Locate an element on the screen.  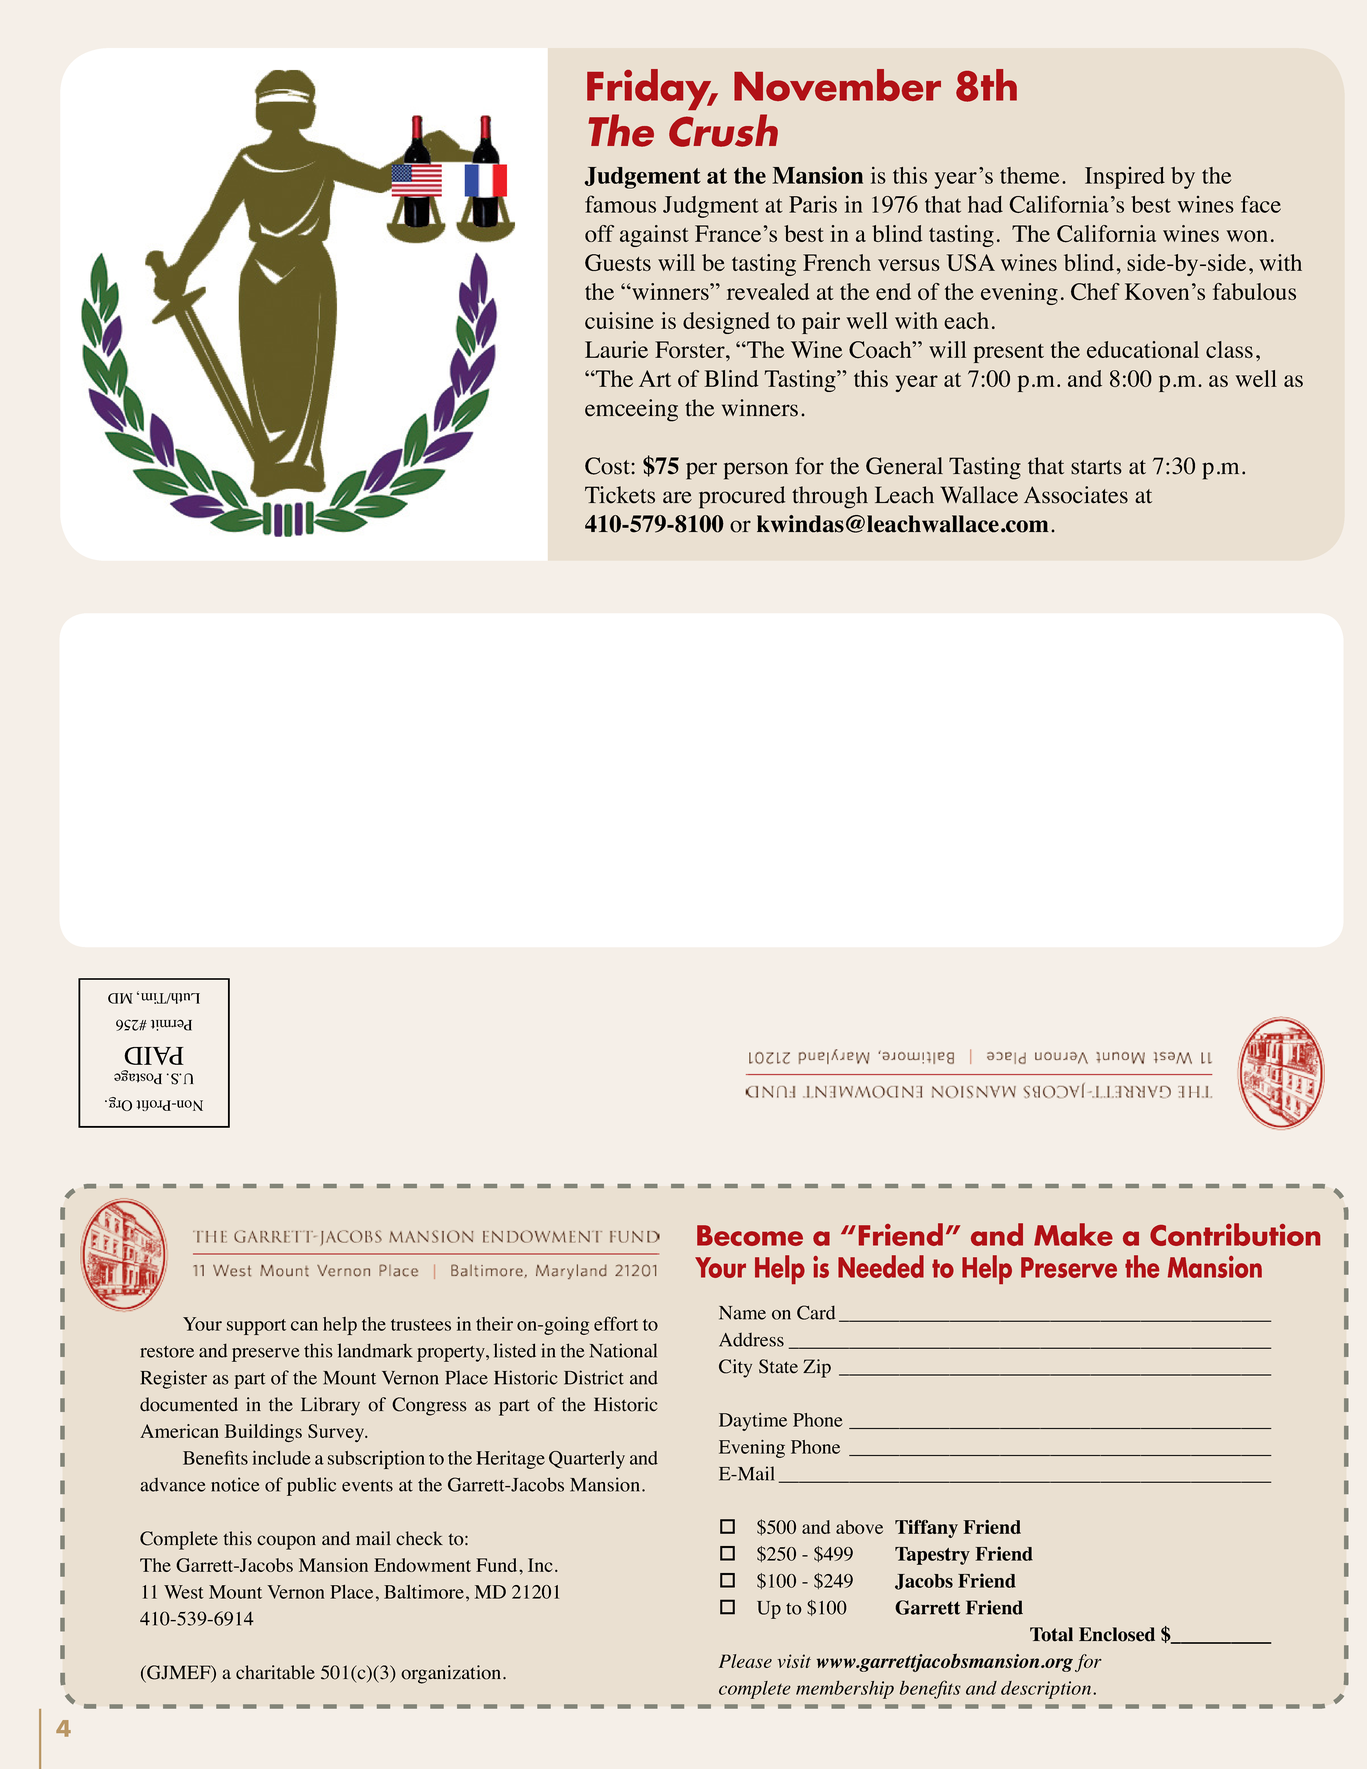
off is located at coordinates (599, 233).
